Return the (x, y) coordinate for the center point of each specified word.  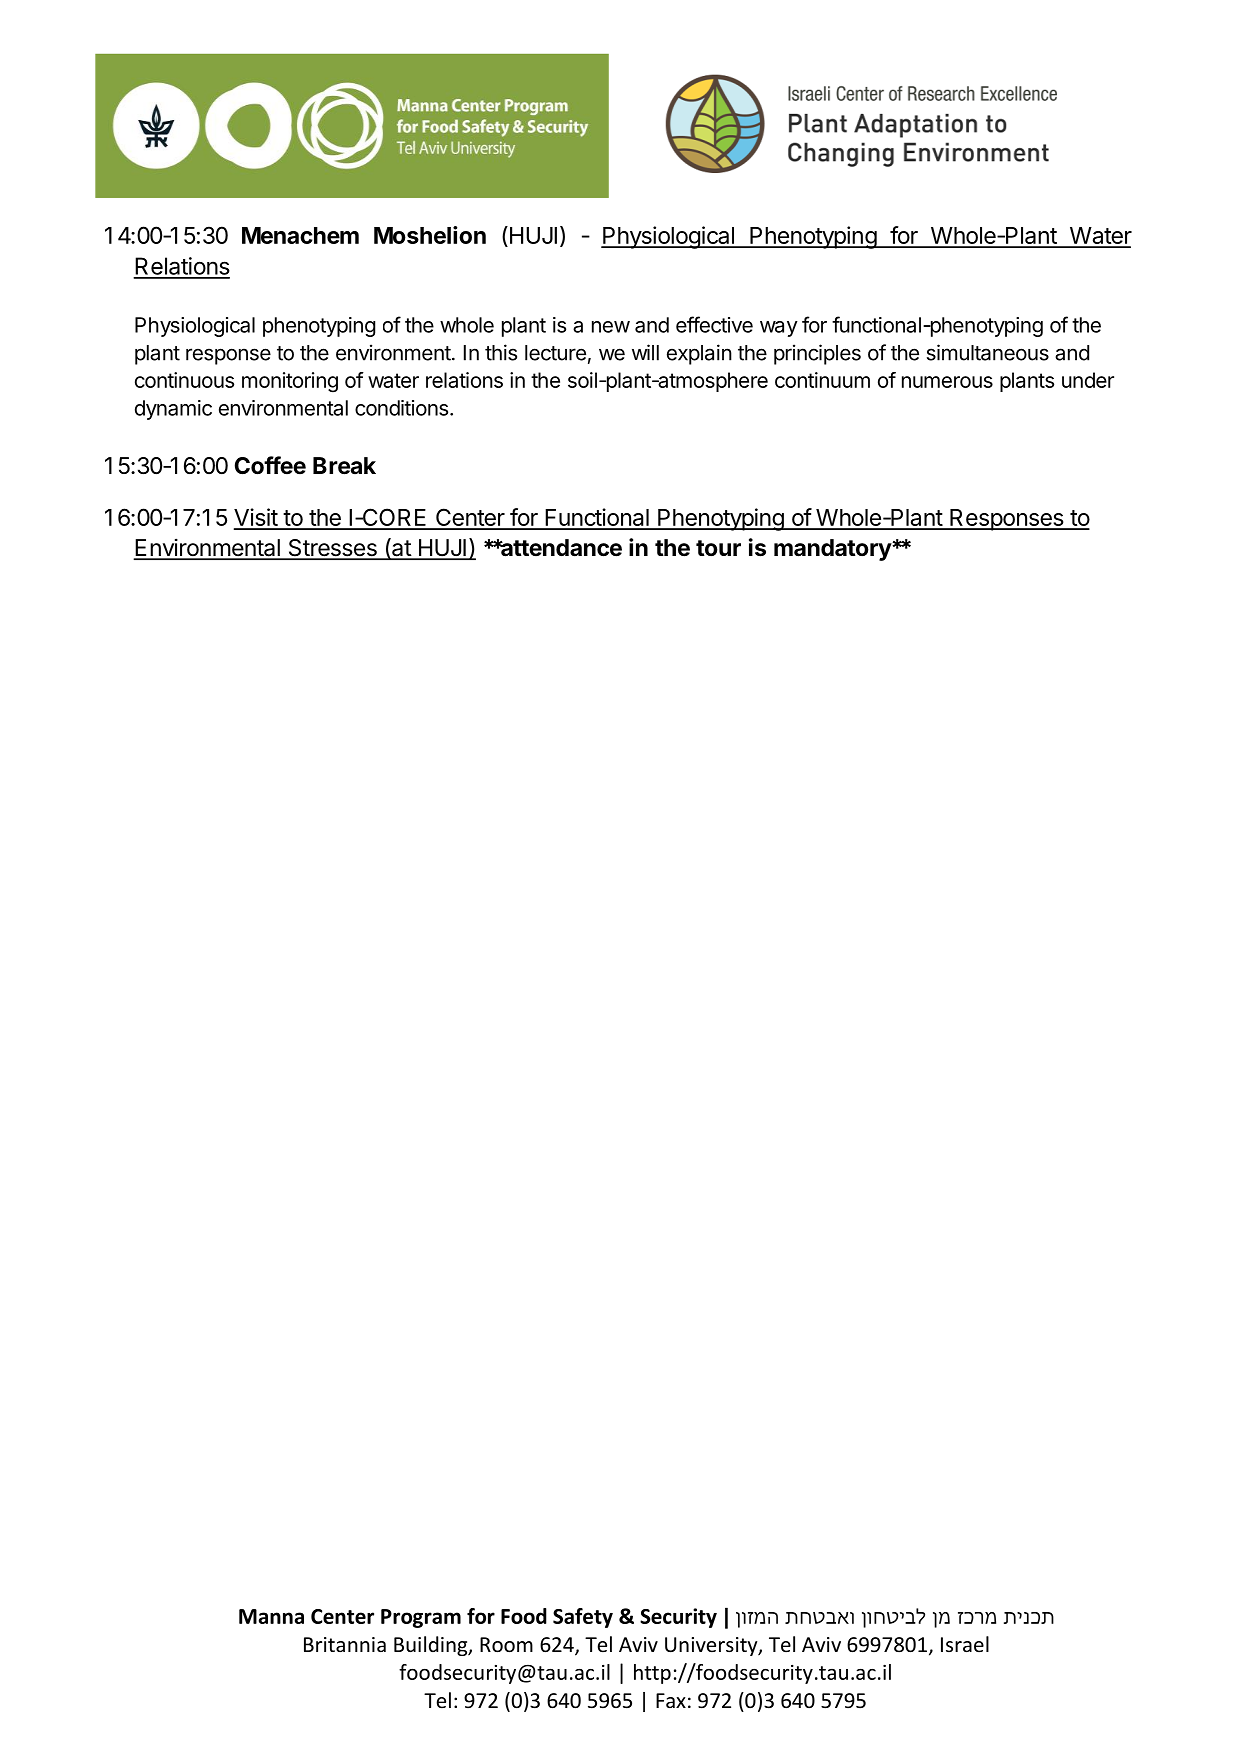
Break (344, 466)
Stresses (332, 549)
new (611, 327)
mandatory (833, 550)
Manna (271, 1616)
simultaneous (988, 352)
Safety (583, 1618)
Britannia (345, 1644)
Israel (965, 1644)
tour (718, 548)
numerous (947, 382)
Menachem (300, 235)
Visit (256, 518)
